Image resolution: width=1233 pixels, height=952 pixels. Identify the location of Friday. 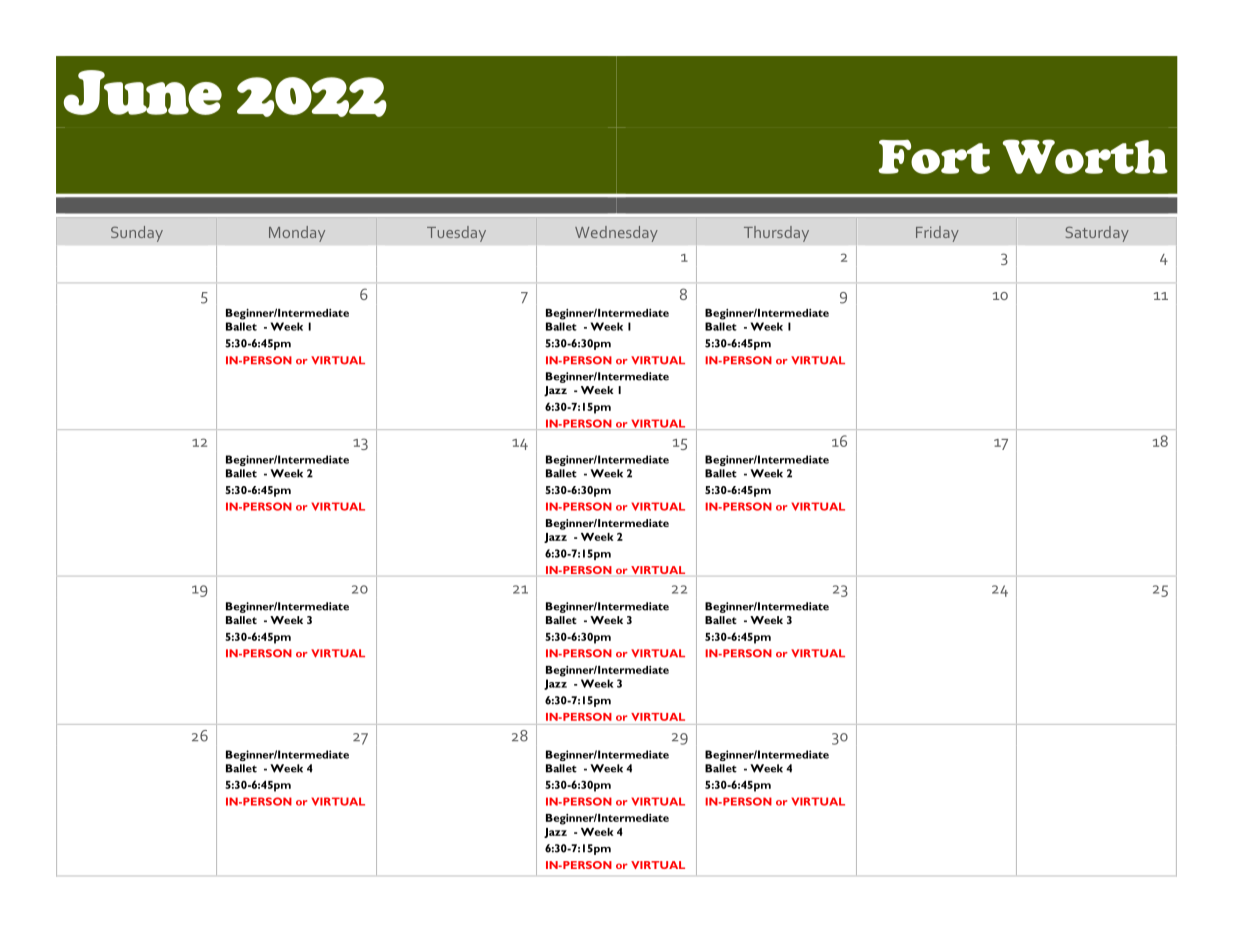
(937, 234).
